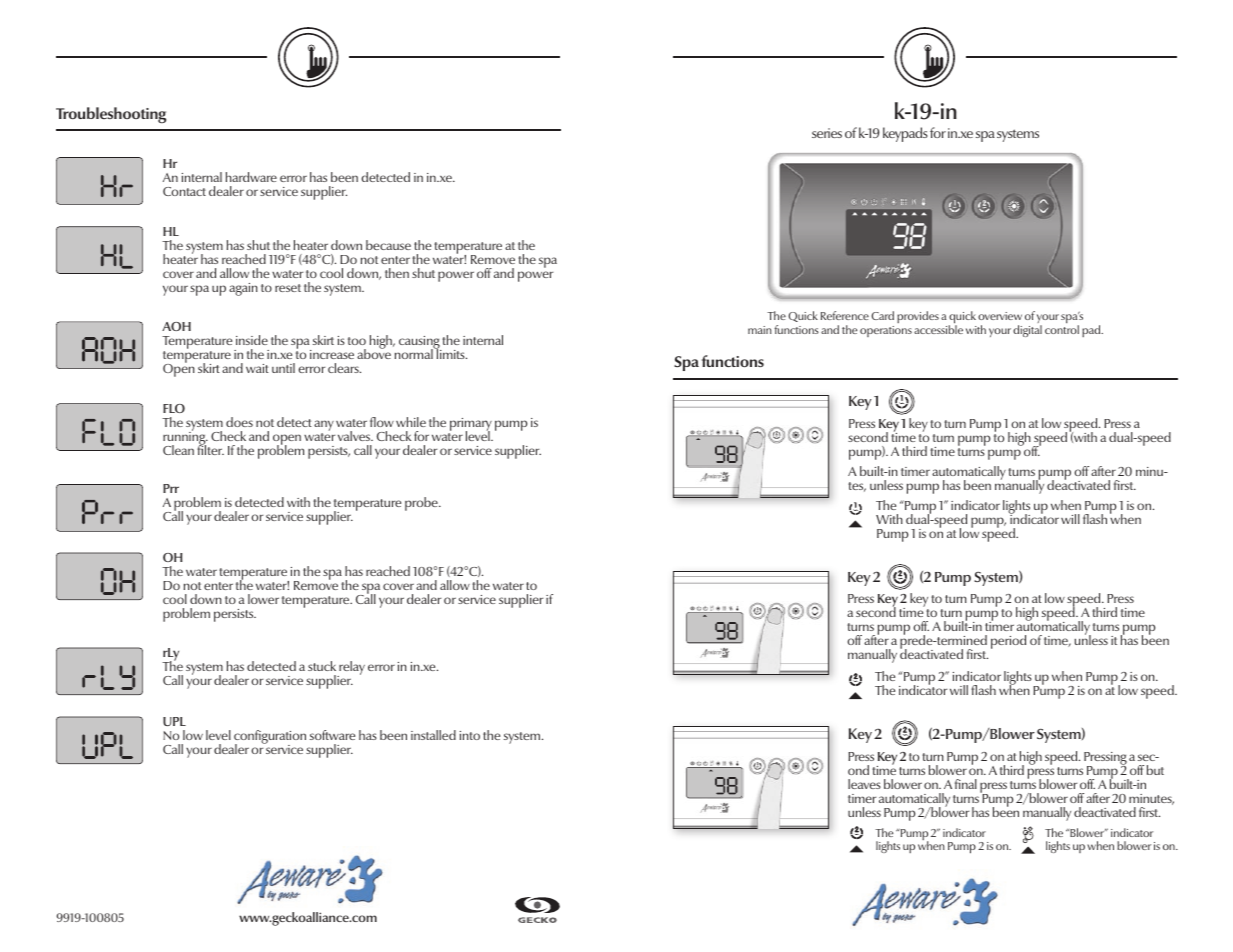 The height and width of the image is (952, 1233). I want to click on series, so click(827, 133).
